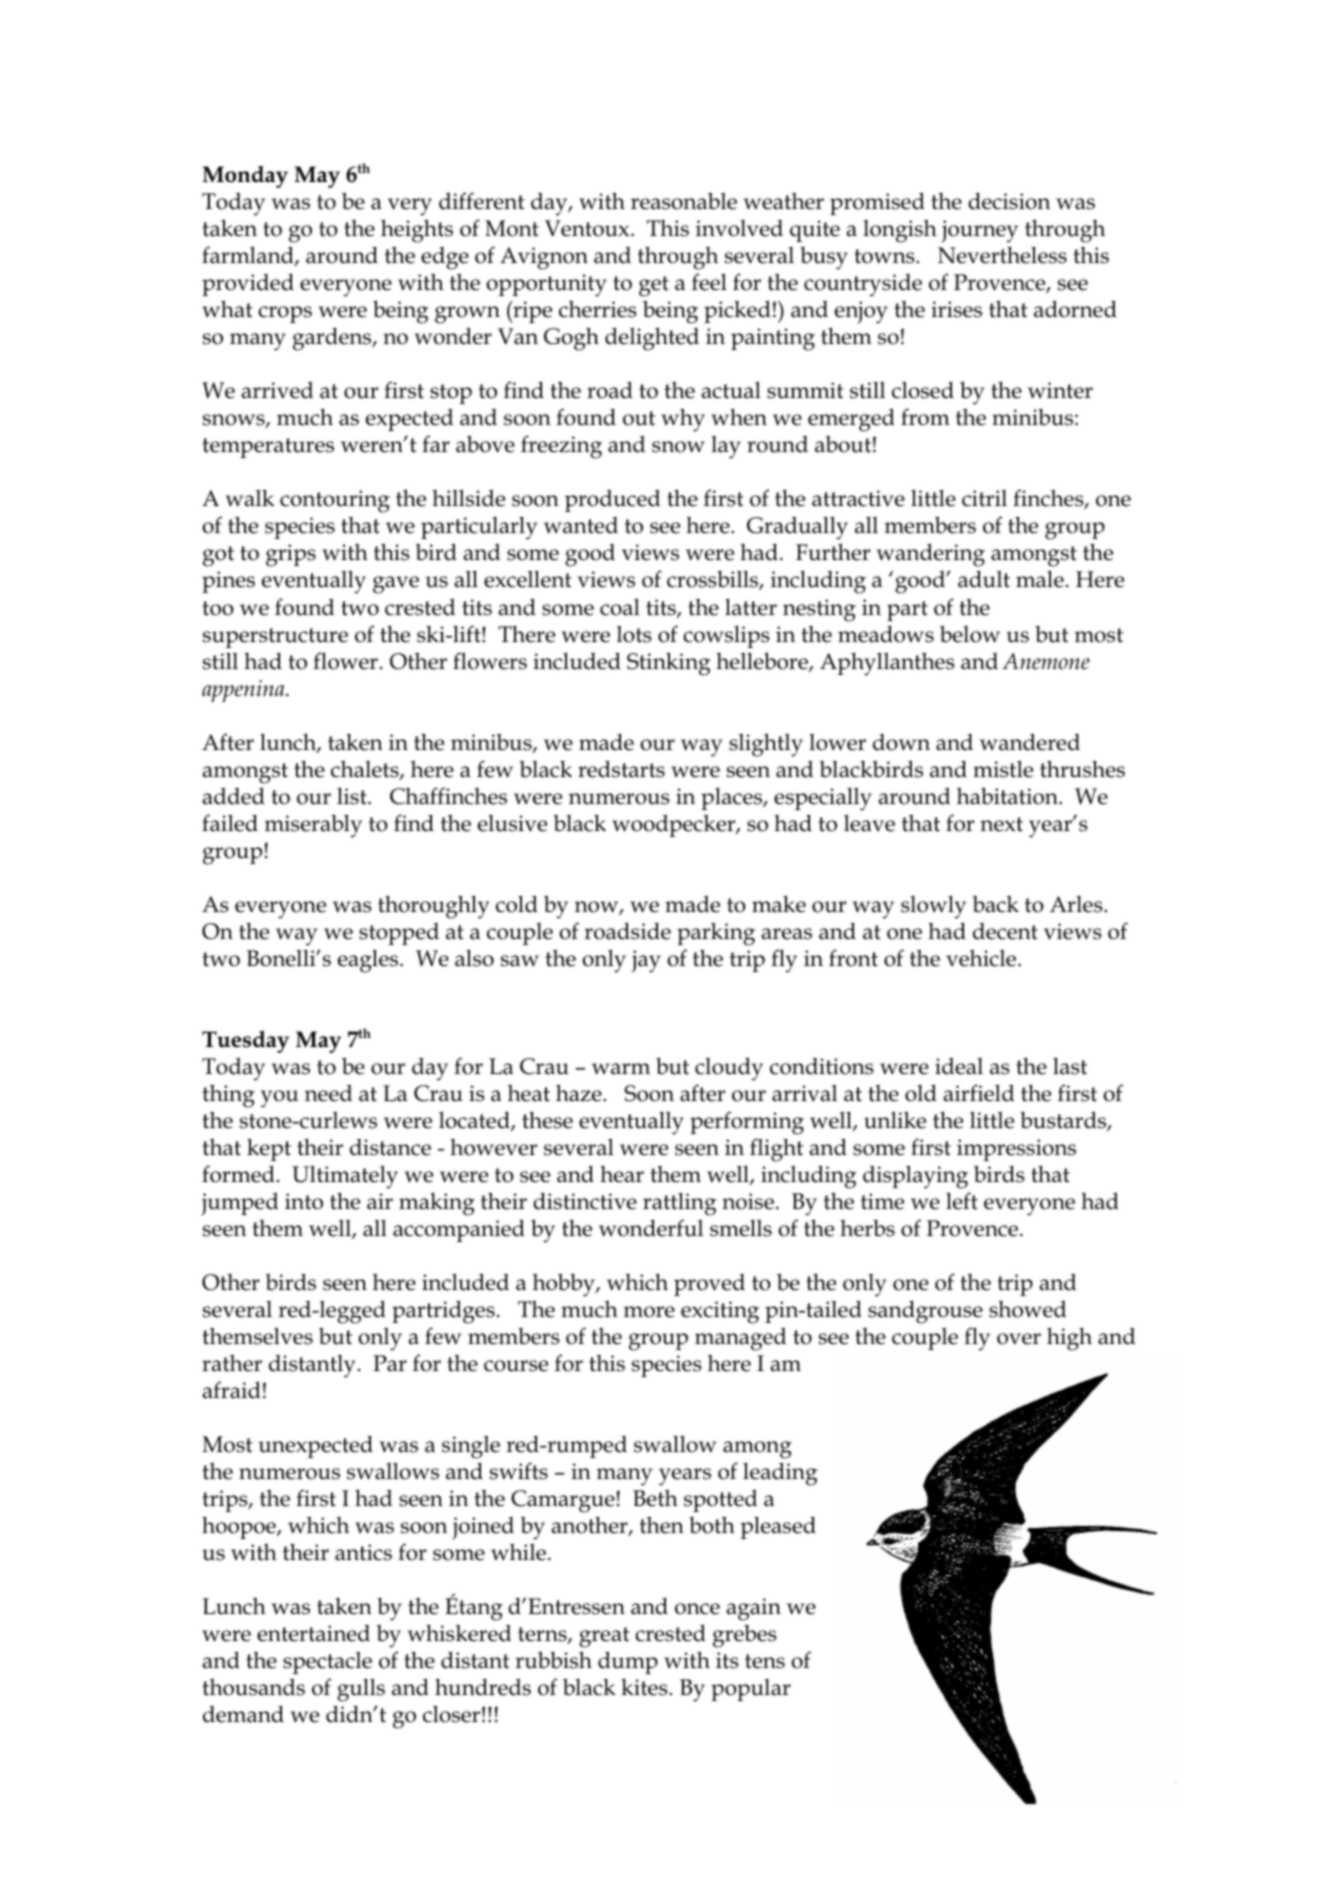 This document has width=1340, height=1895. Describe the element at coordinates (684, 201) in the document. I see `reasonable` at that location.
